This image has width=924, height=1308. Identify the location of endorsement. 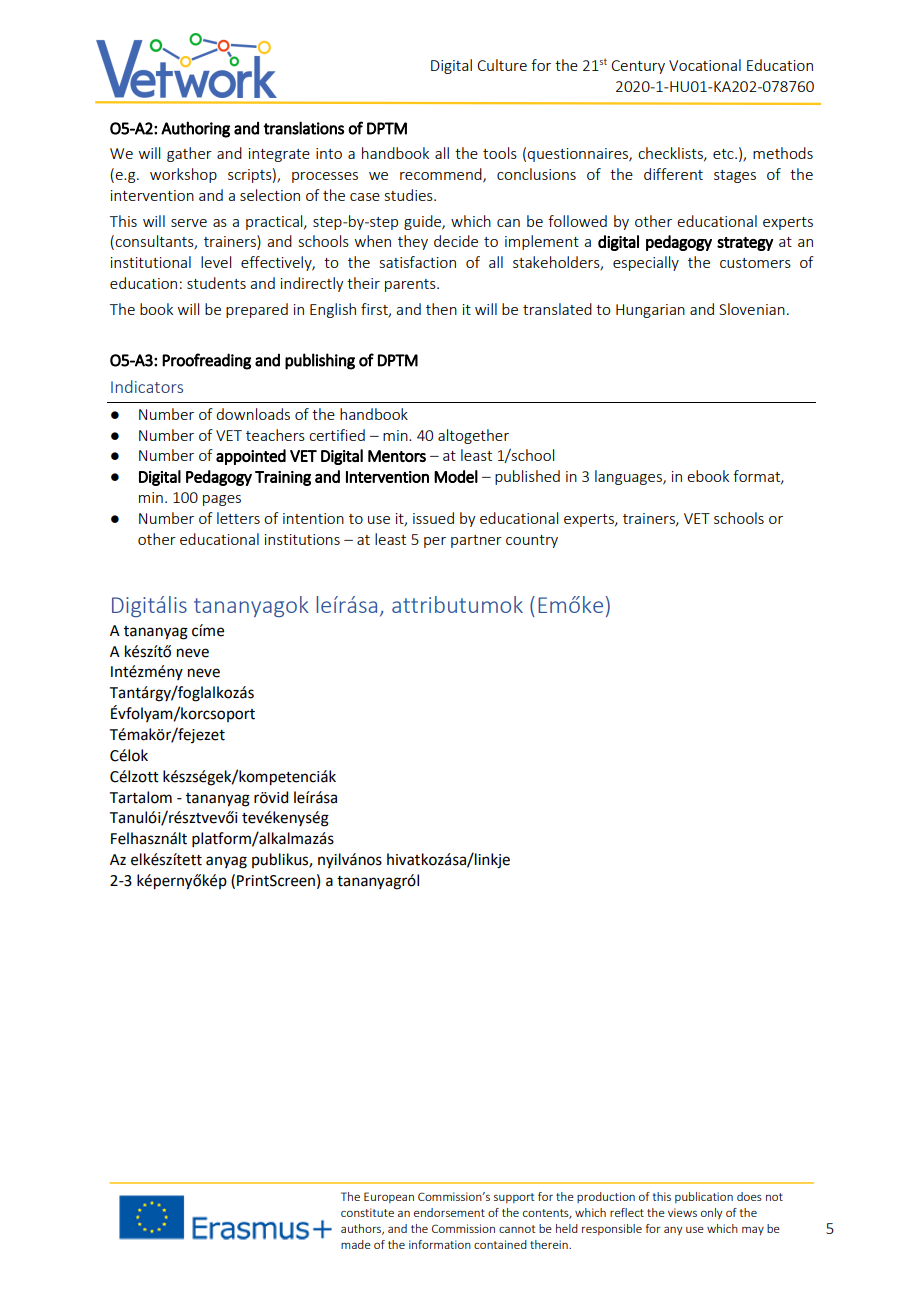
(449, 1212).
